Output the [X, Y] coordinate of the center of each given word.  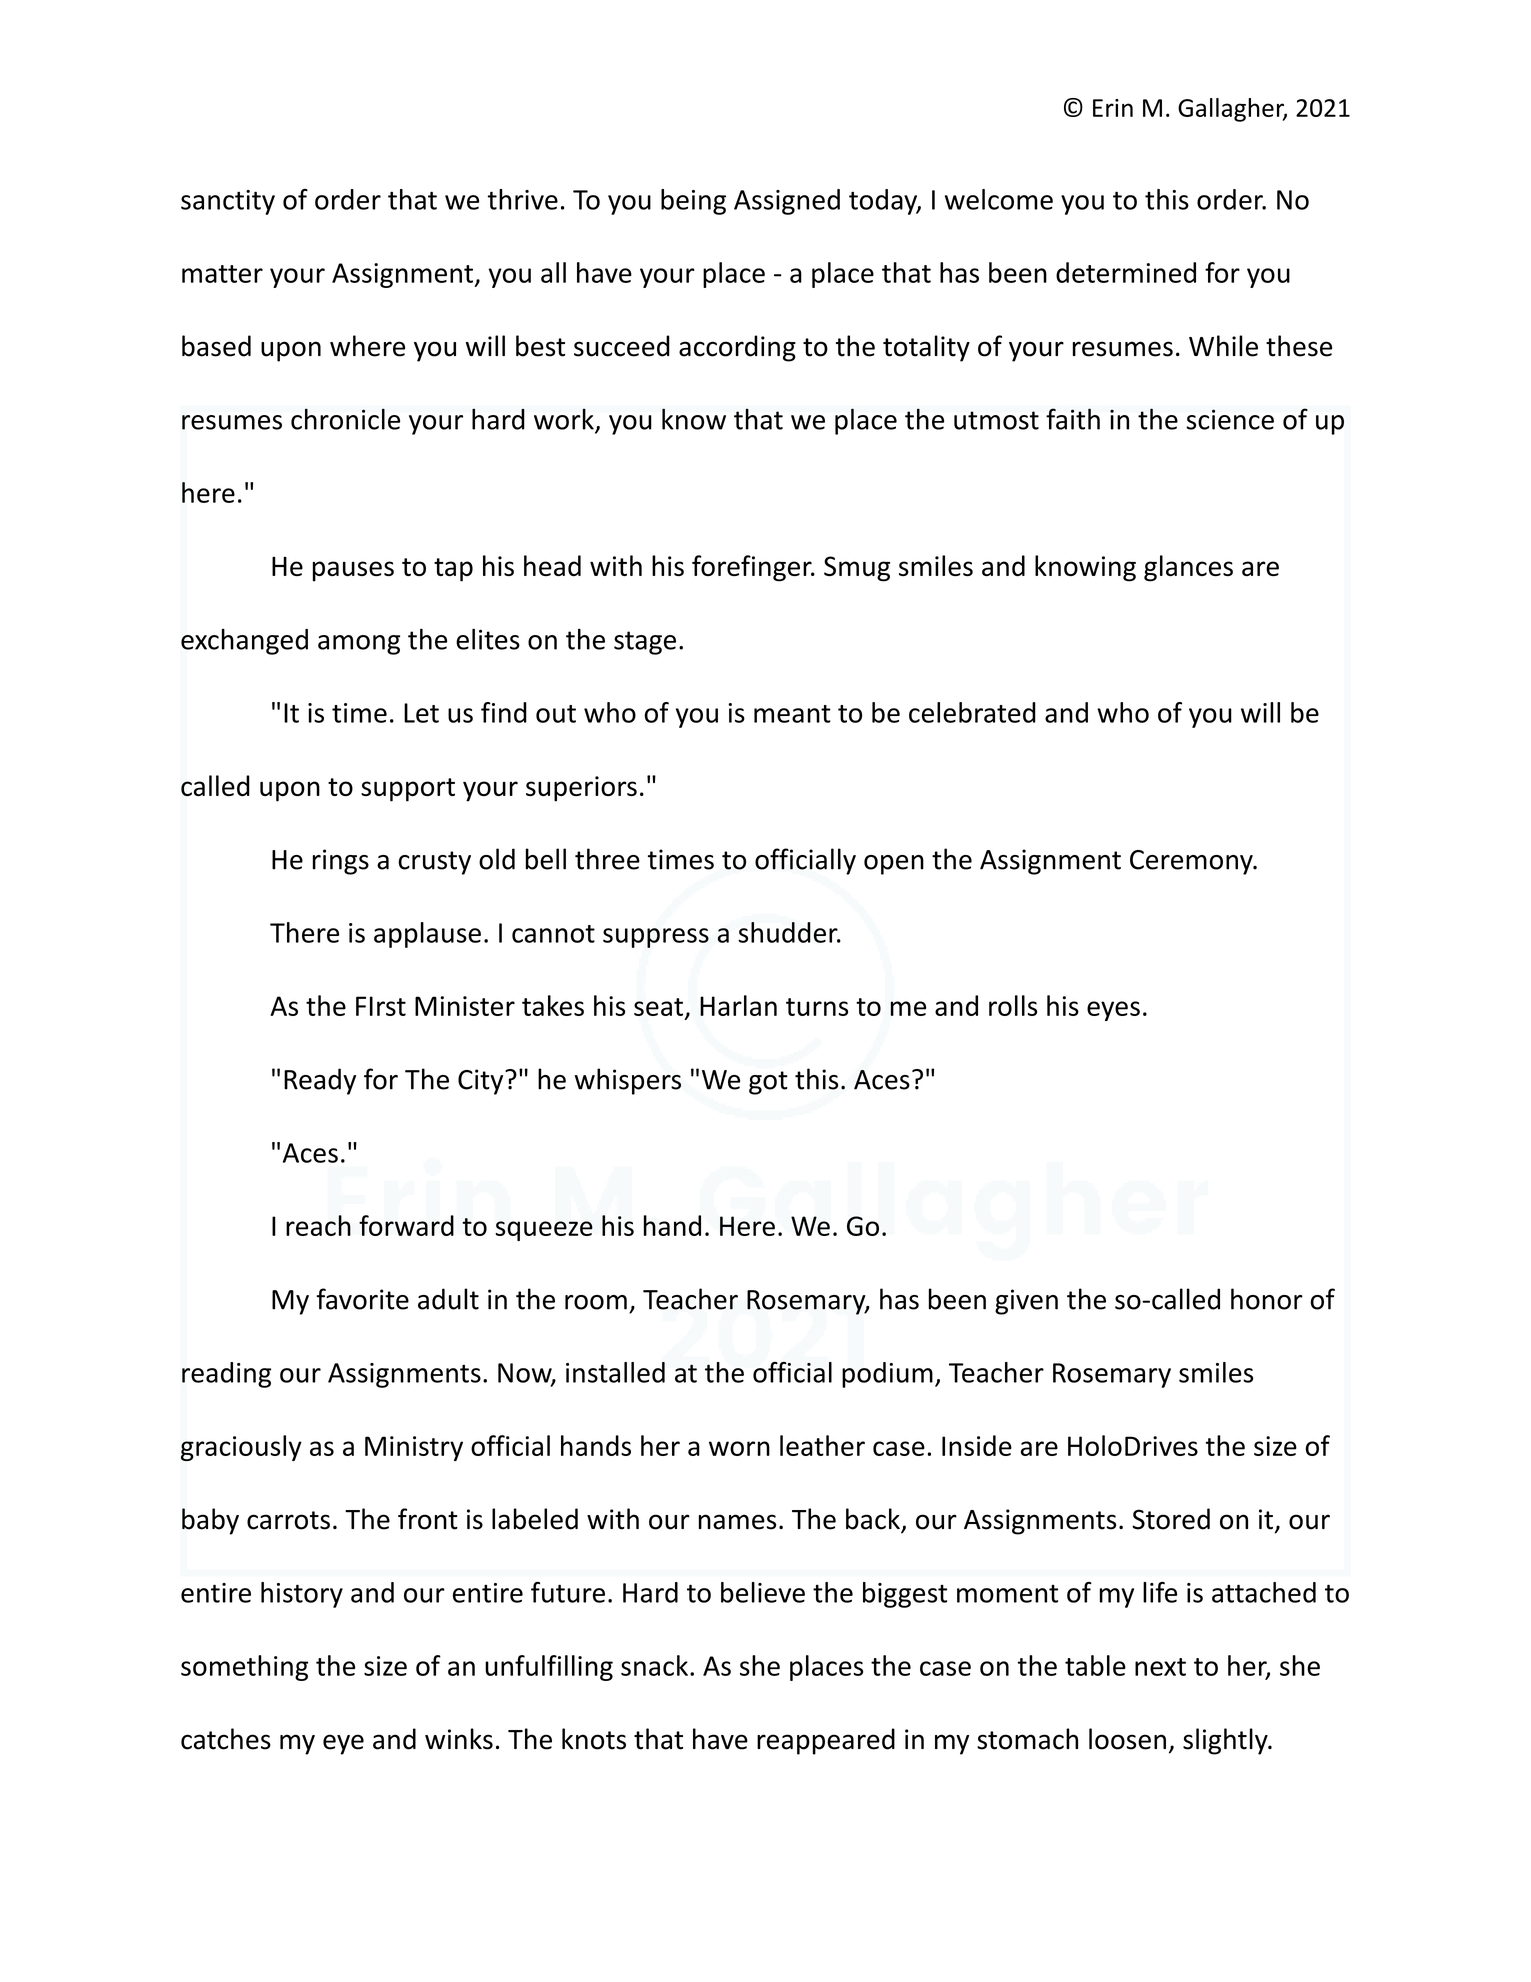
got [768, 1083]
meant [792, 714]
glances [1188, 568]
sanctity [228, 202]
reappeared [826, 1741]
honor [1267, 1299]
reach [318, 1225]
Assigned [787, 202]
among [359, 645]
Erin [1113, 108]
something [244, 1668]
